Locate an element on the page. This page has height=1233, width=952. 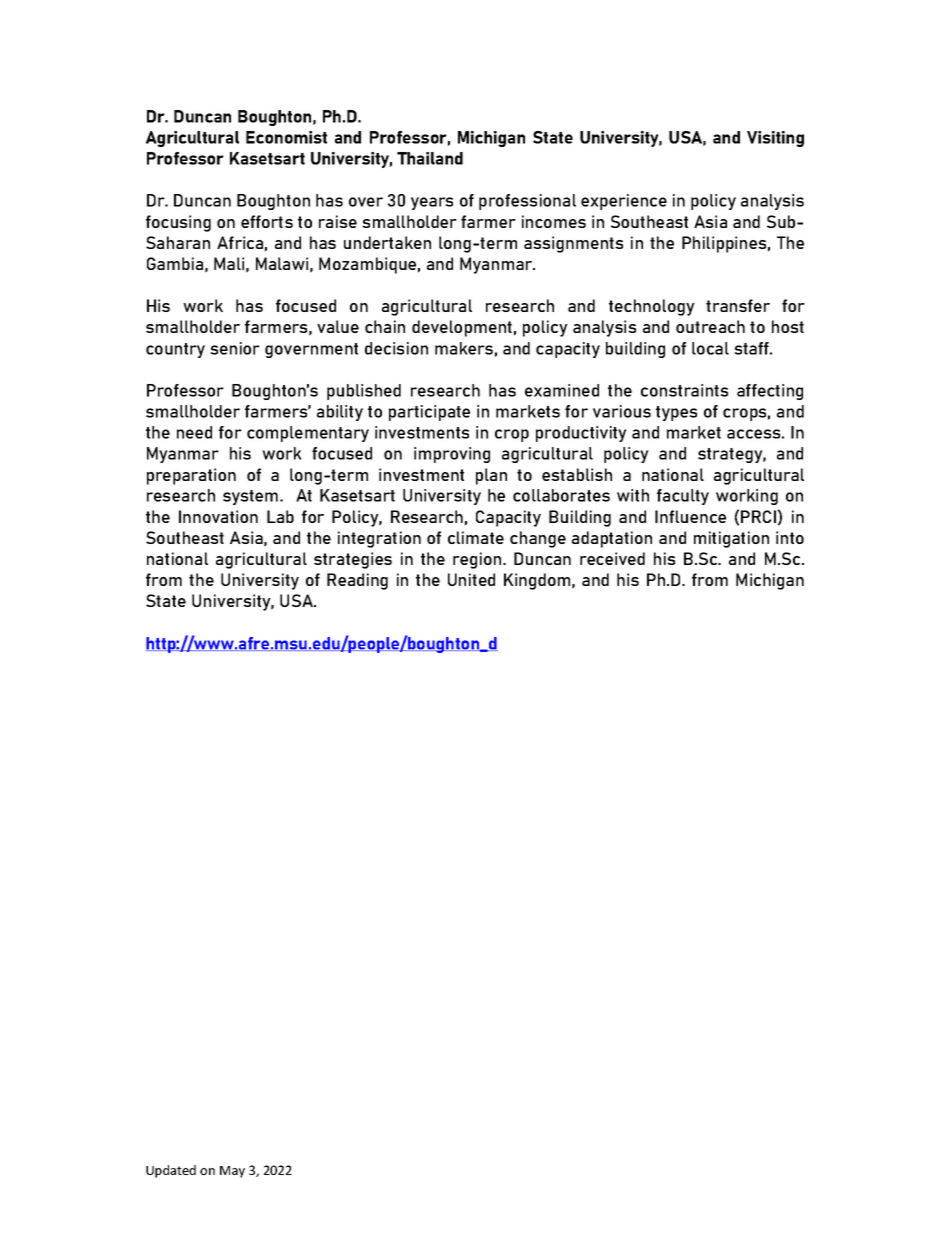
faculty is located at coordinates (683, 497).
